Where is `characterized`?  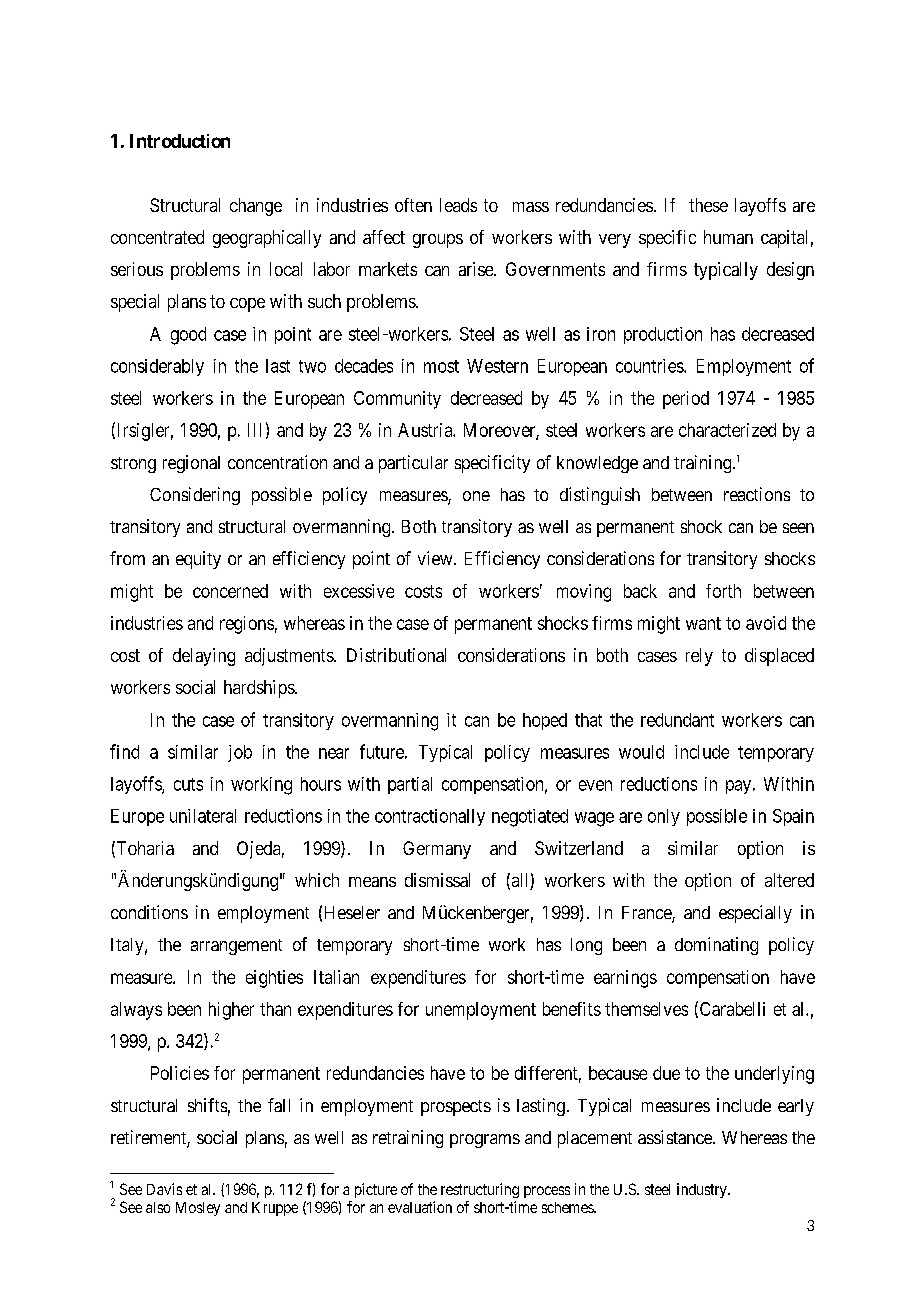 characterized is located at coordinates (727, 430).
